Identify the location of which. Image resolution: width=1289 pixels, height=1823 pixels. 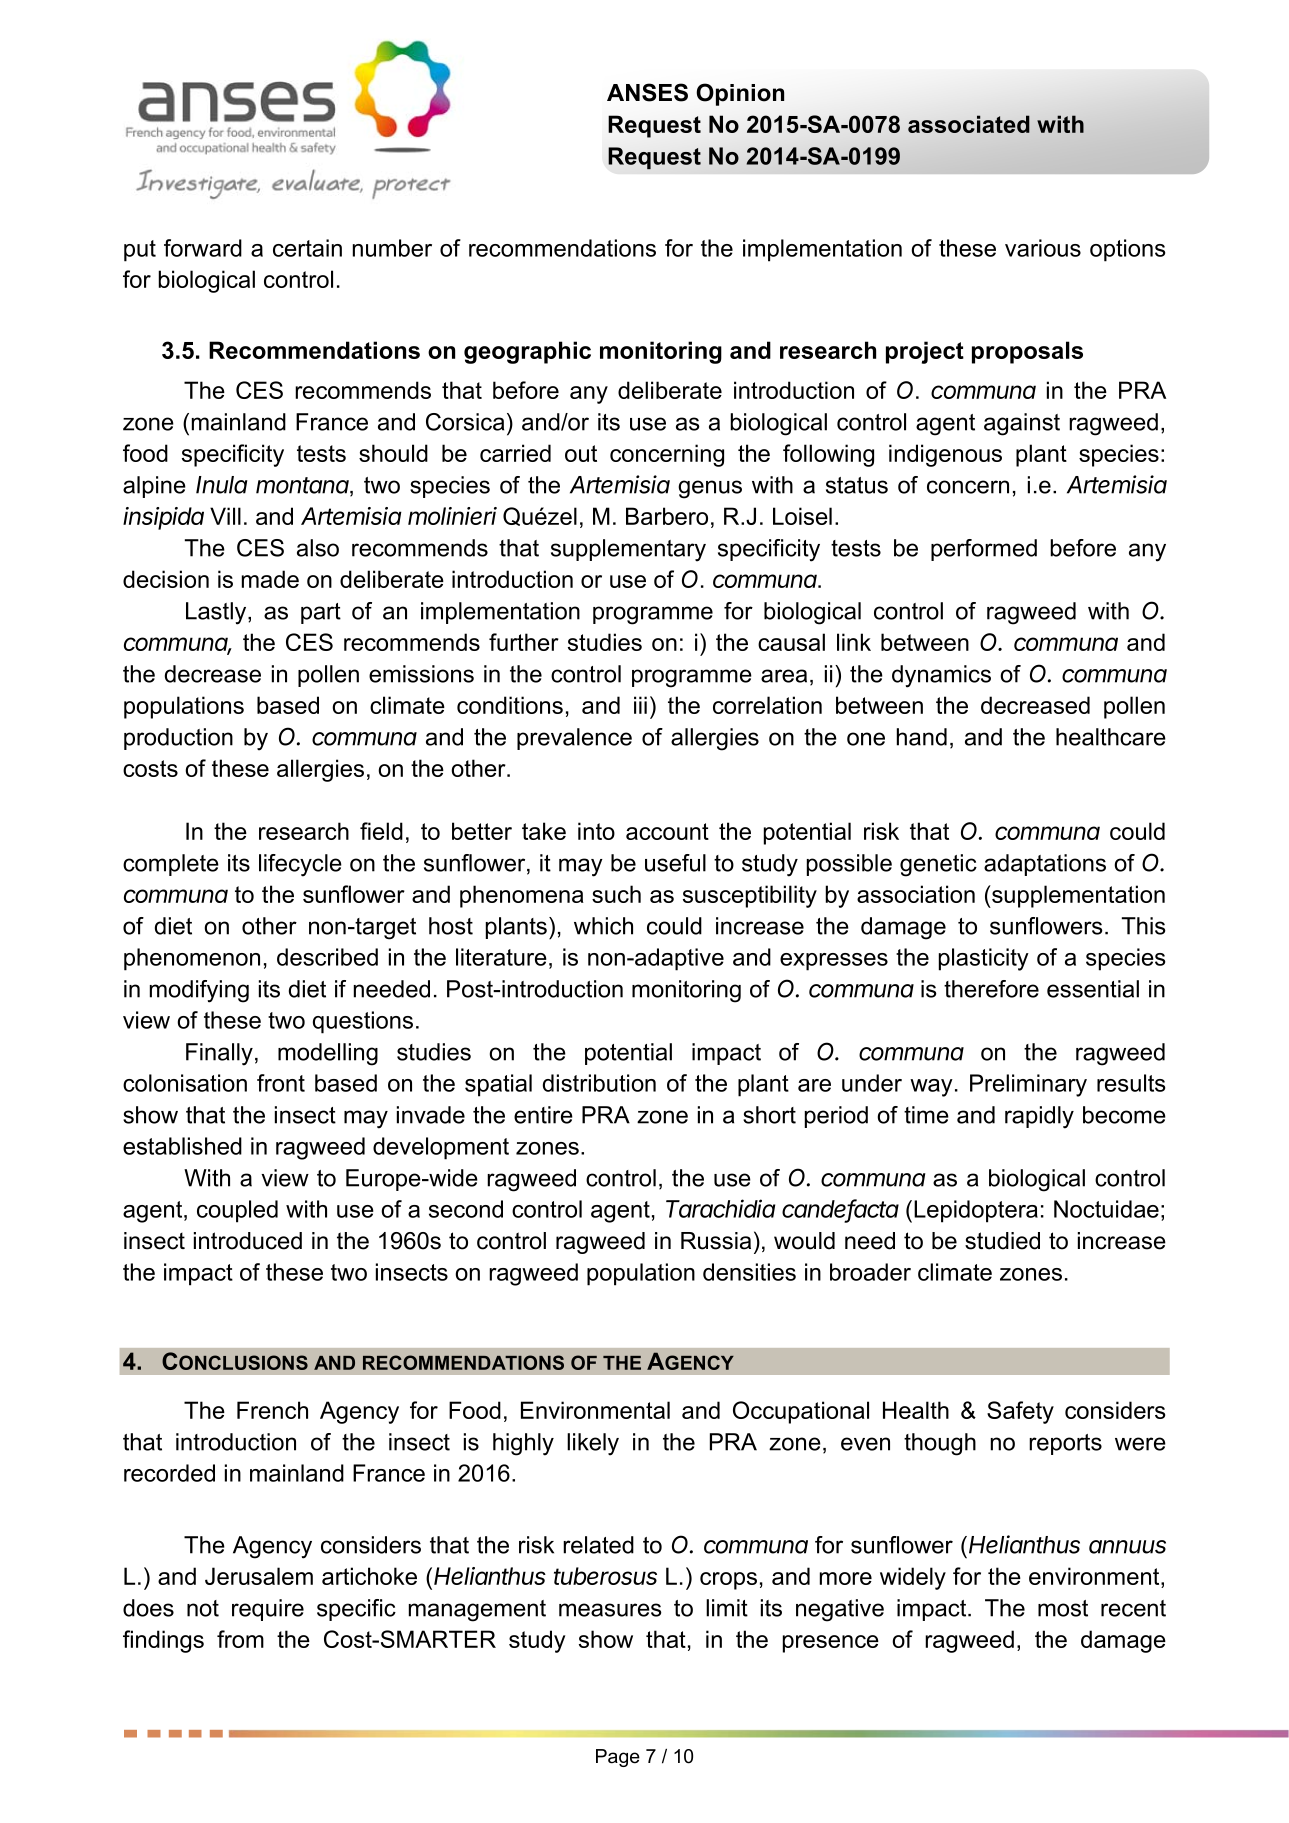
(603, 926).
